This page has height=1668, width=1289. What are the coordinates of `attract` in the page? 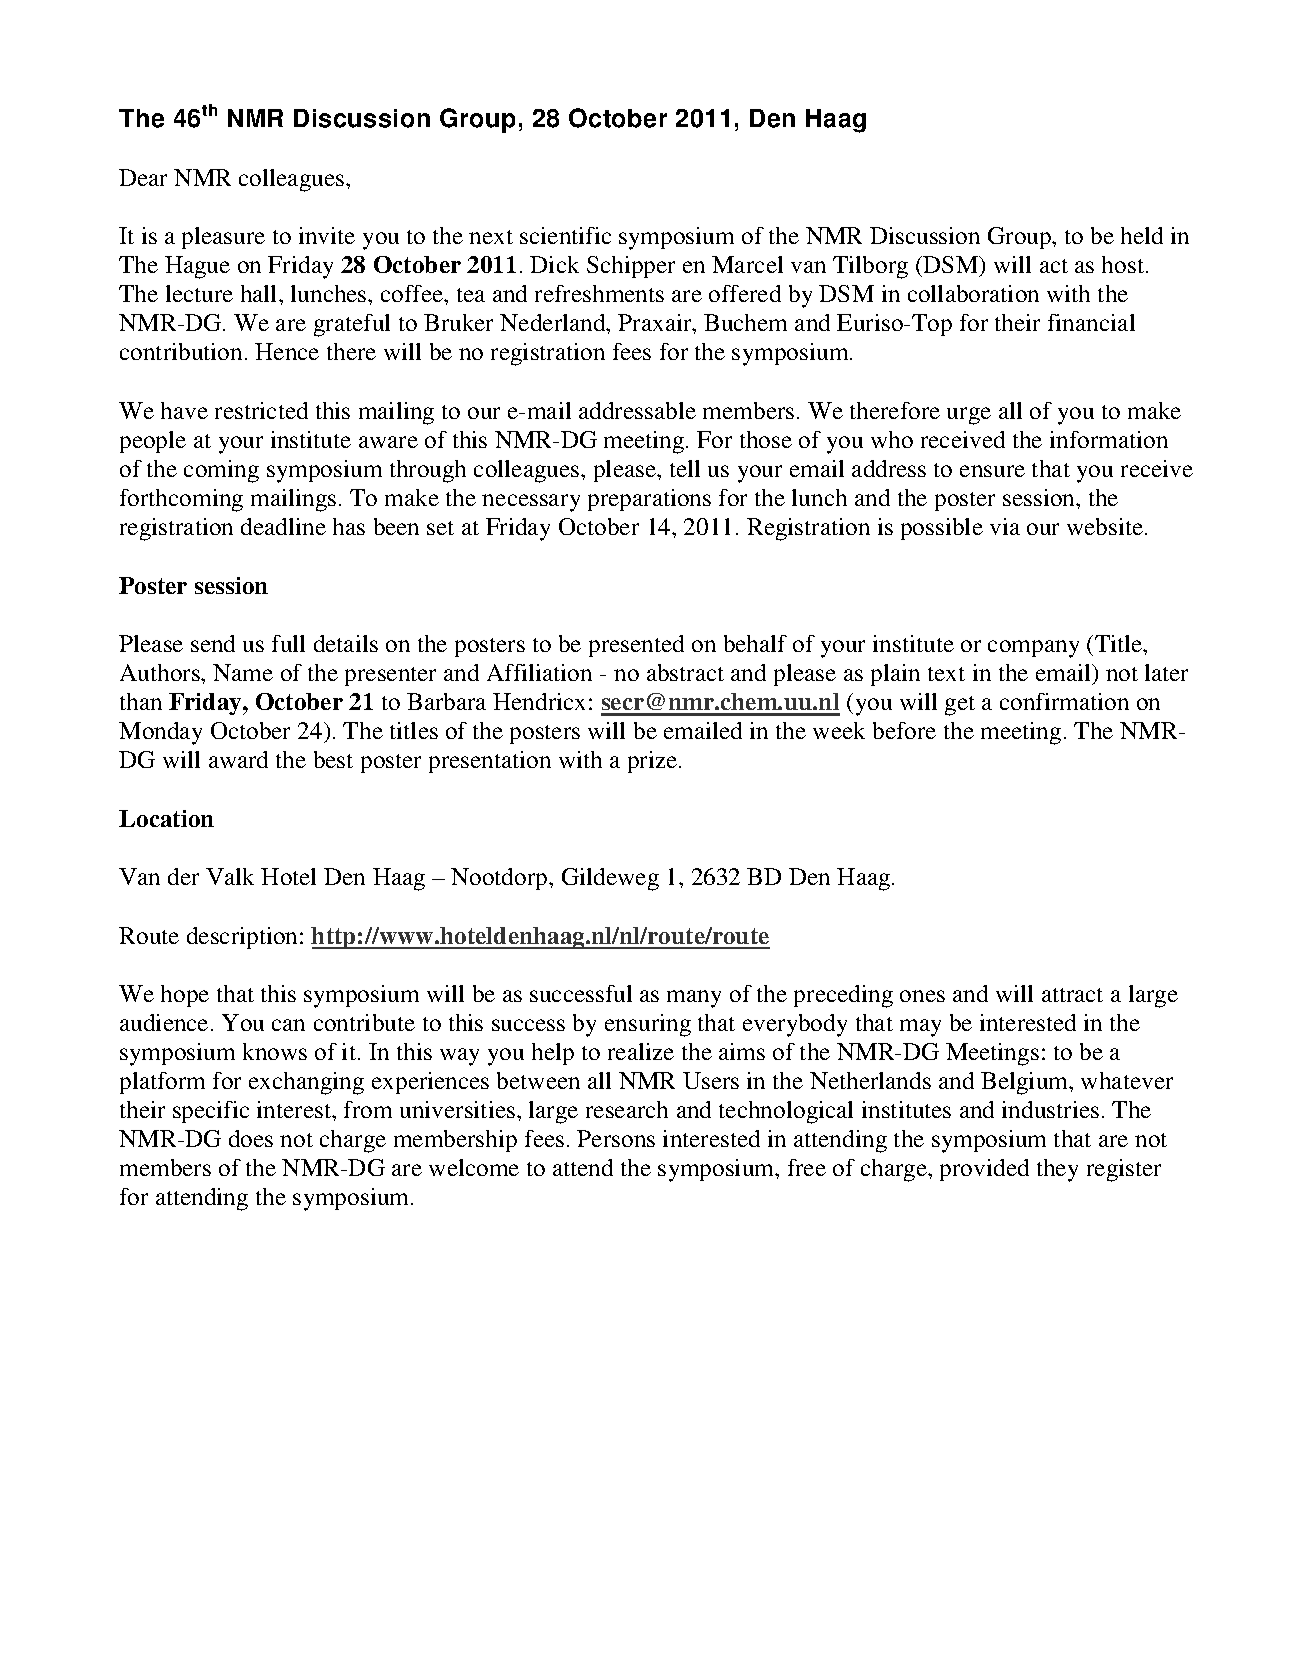 It's located at (1072, 995).
